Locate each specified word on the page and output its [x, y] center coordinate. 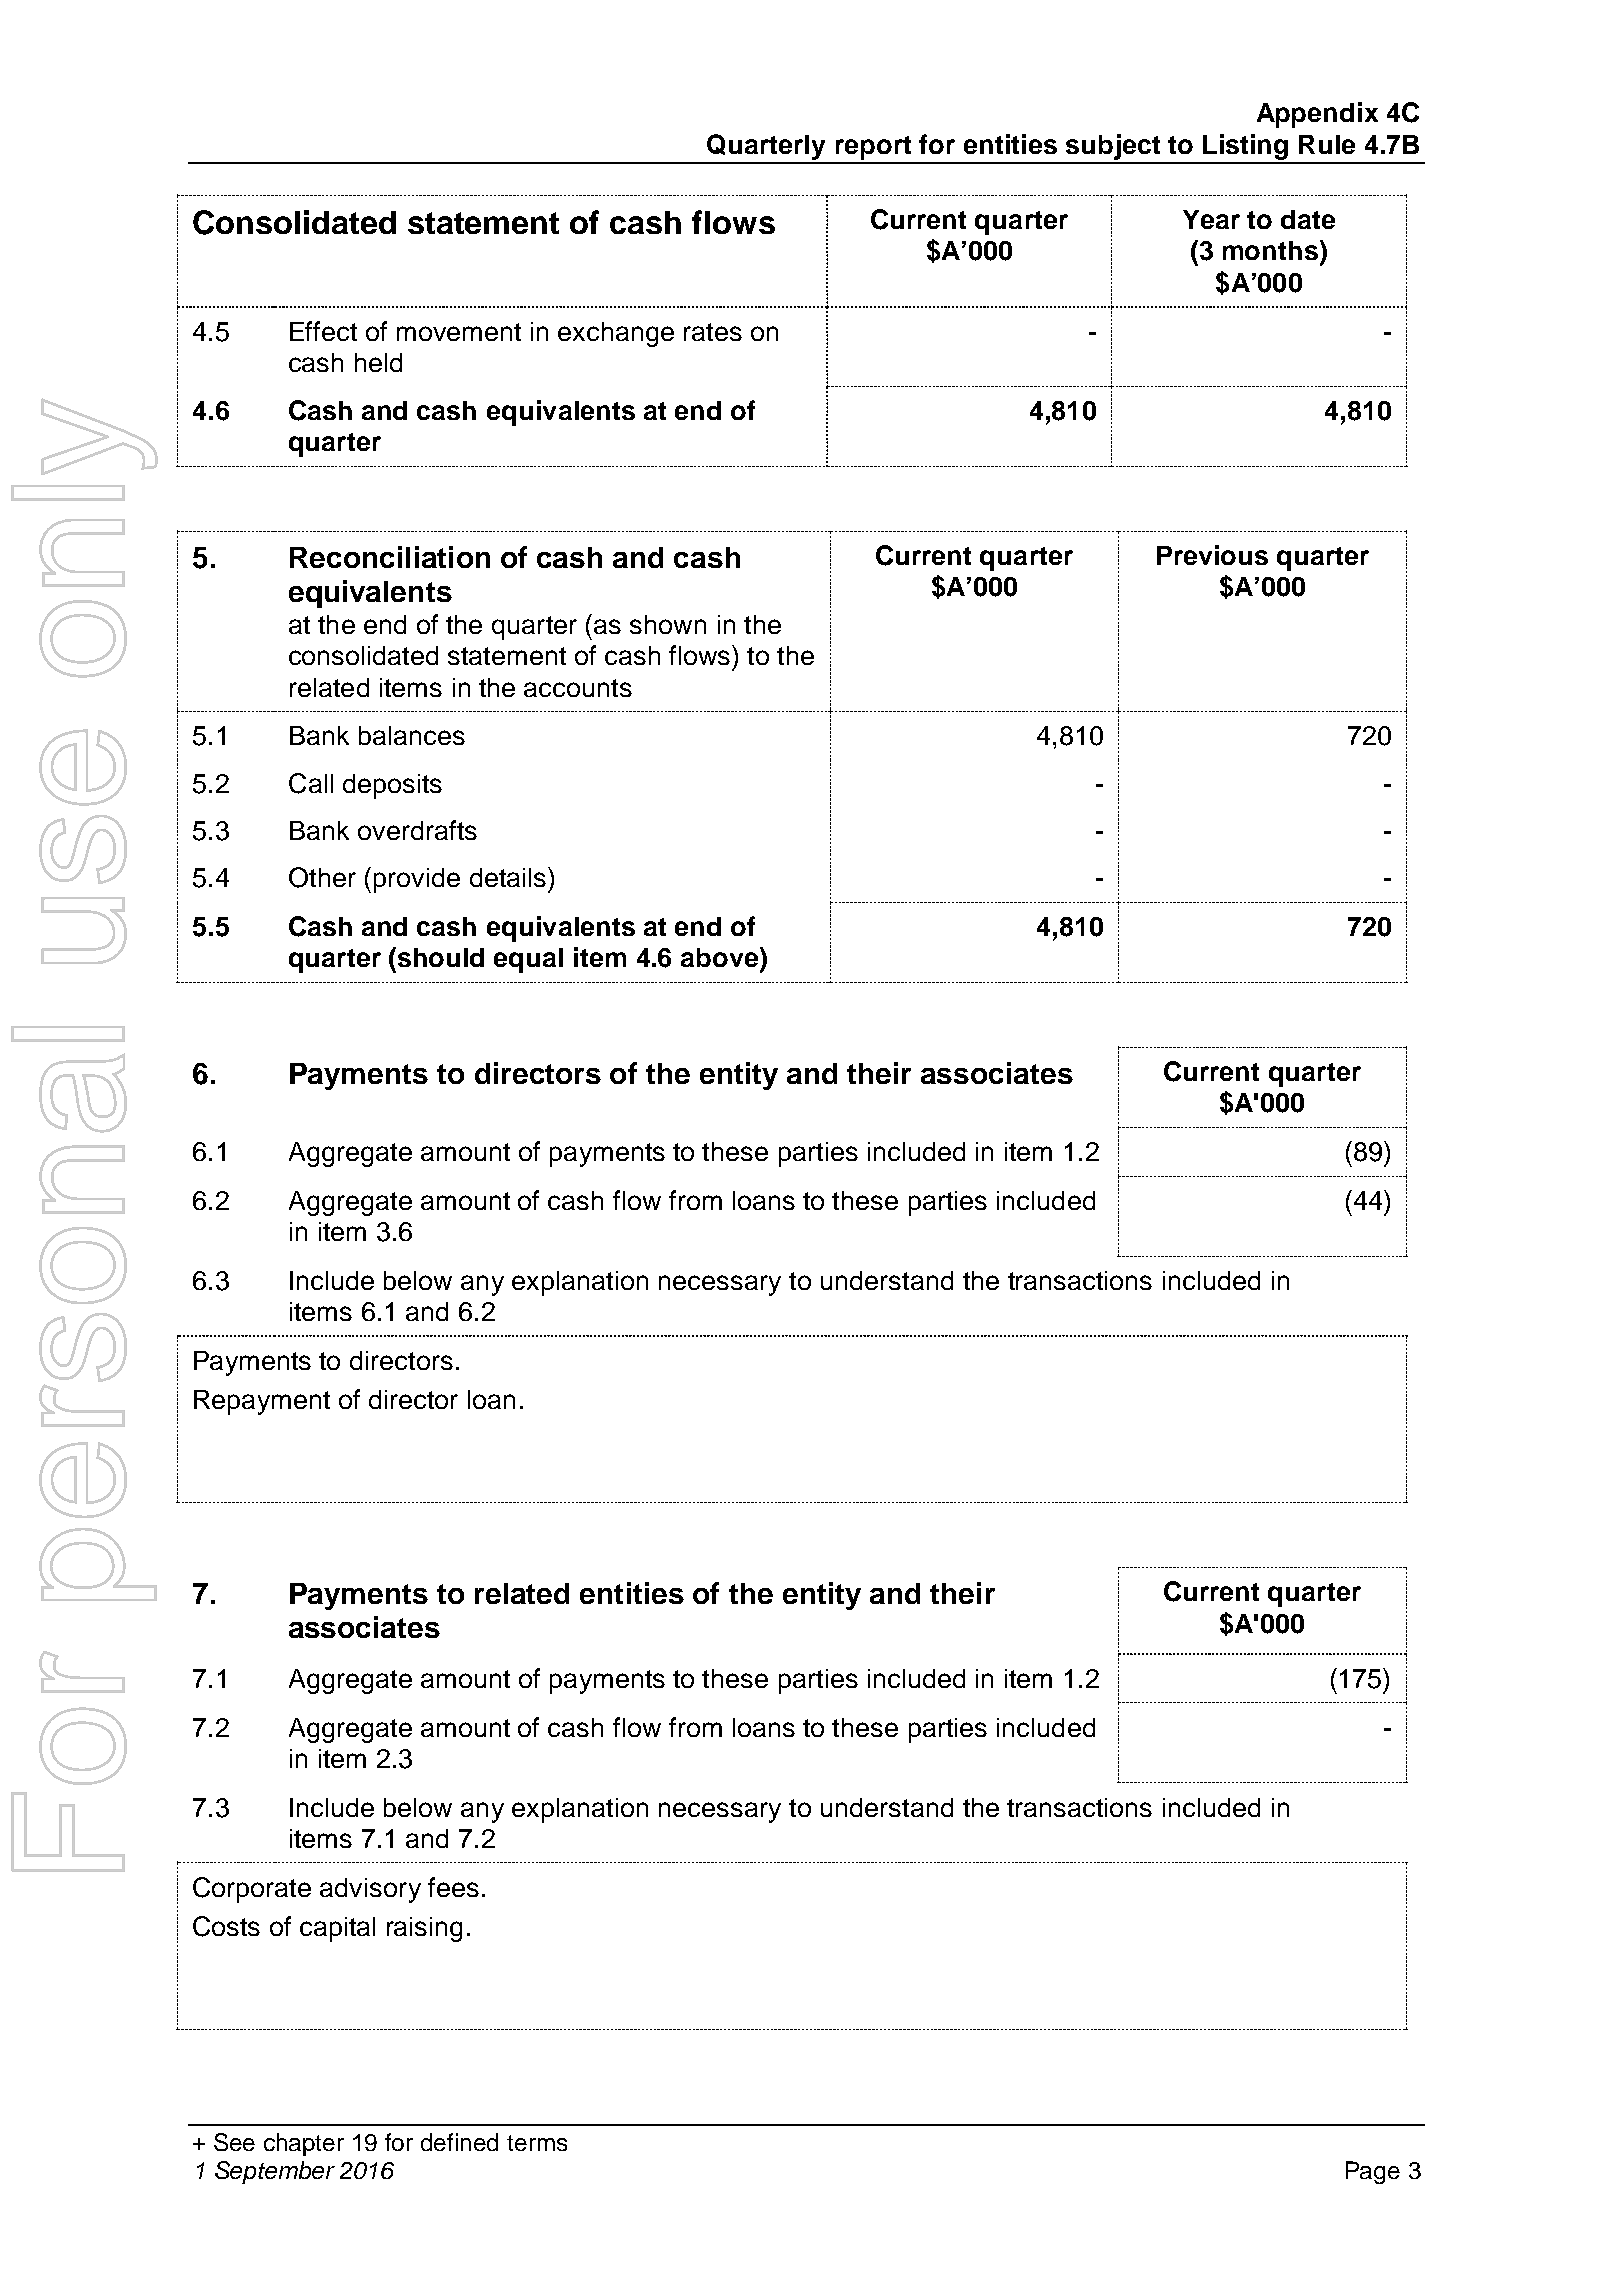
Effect [323, 331]
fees [453, 1887]
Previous [1212, 555]
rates [713, 332]
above [721, 957]
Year [1211, 219]
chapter [304, 2144]
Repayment [262, 1402]
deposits [392, 786]
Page [1373, 2172]
